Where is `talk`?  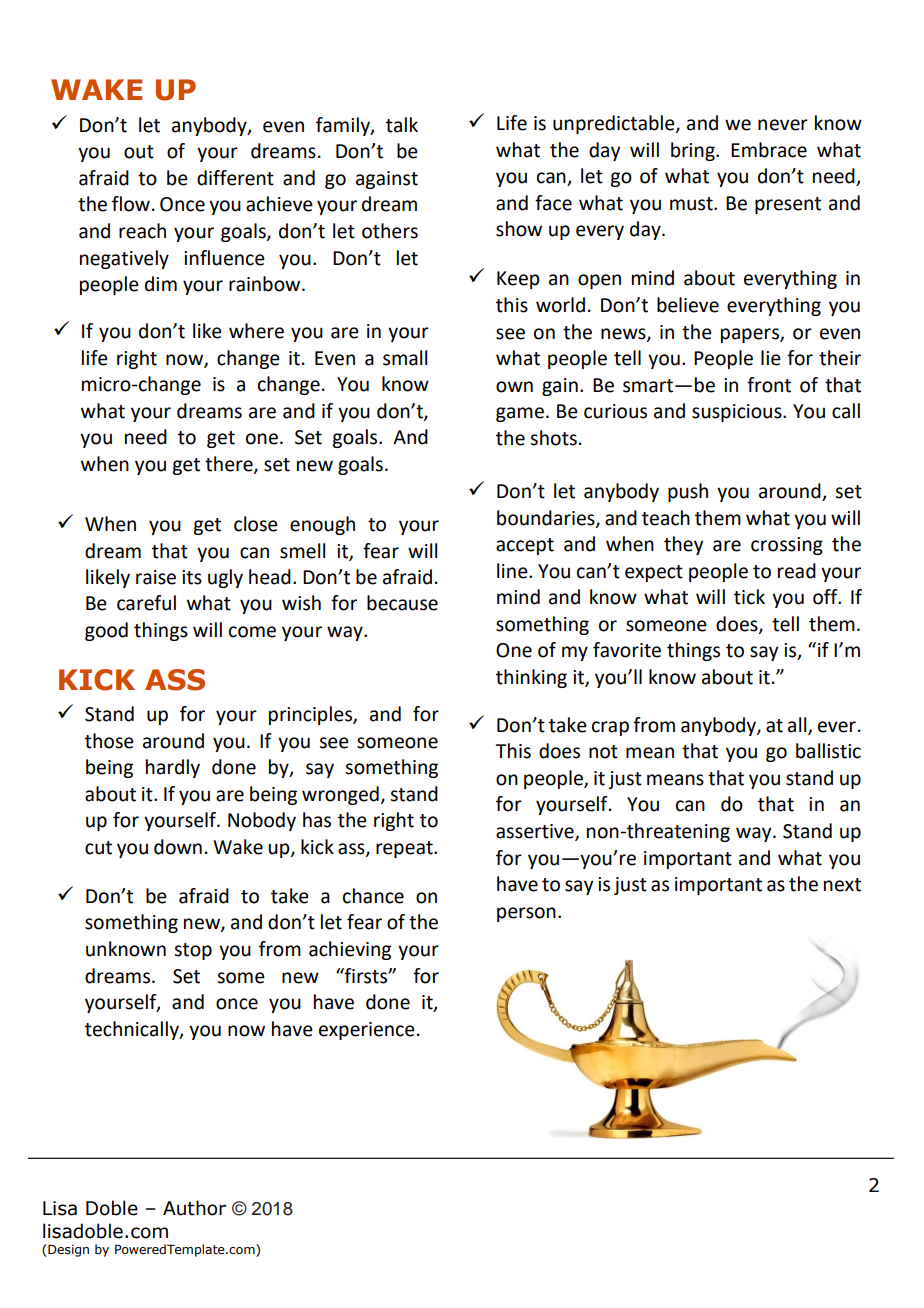 talk is located at coordinates (402, 125).
